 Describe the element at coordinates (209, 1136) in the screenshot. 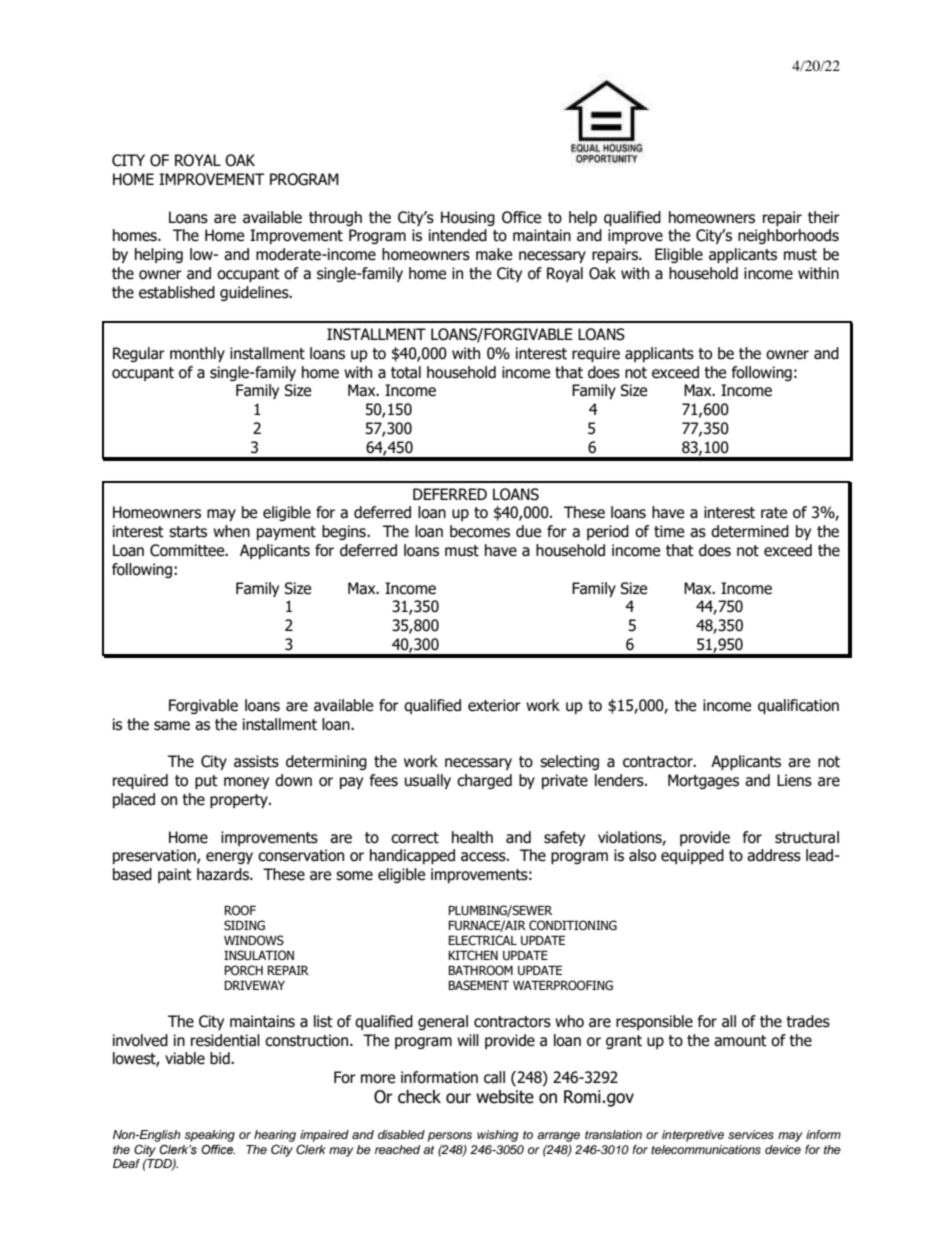

I see `speaking` at that location.
